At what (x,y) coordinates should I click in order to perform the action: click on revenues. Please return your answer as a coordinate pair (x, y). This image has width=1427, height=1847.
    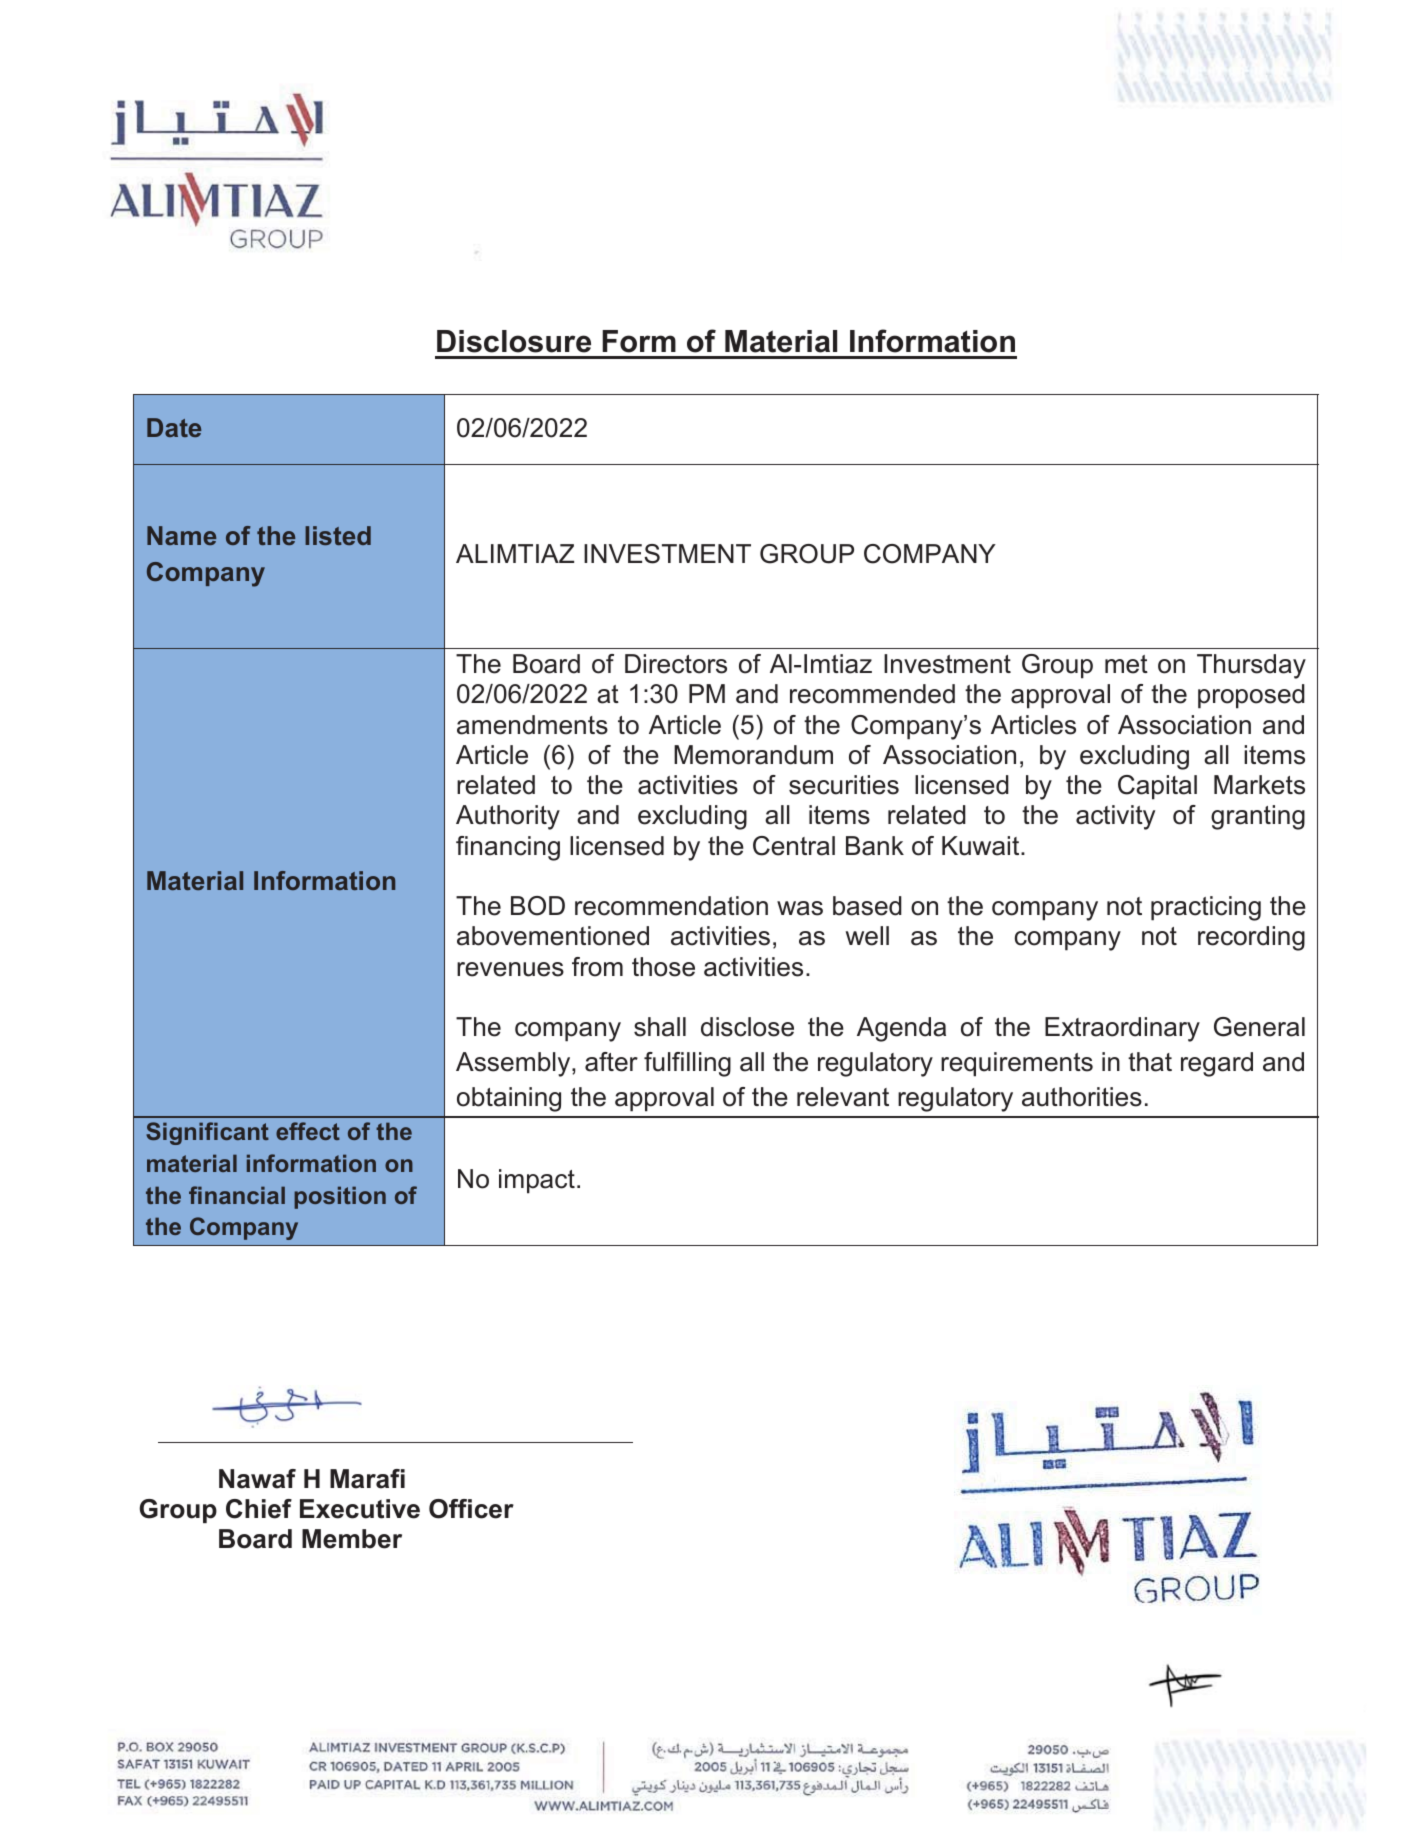
    Looking at the image, I should click on (510, 969).
